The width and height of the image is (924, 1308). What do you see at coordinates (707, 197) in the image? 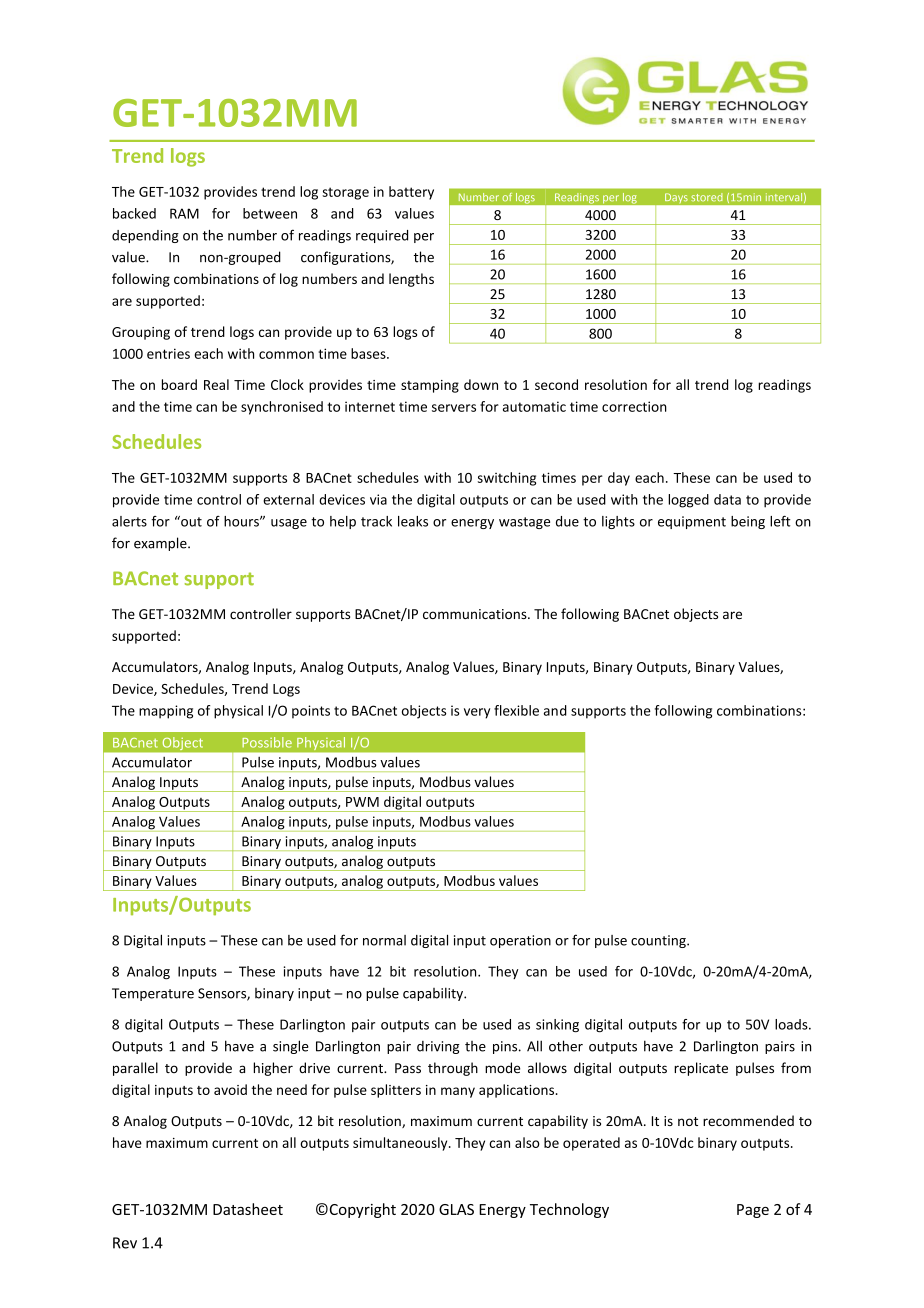
I see `stored` at bounding box center [707, 197].
